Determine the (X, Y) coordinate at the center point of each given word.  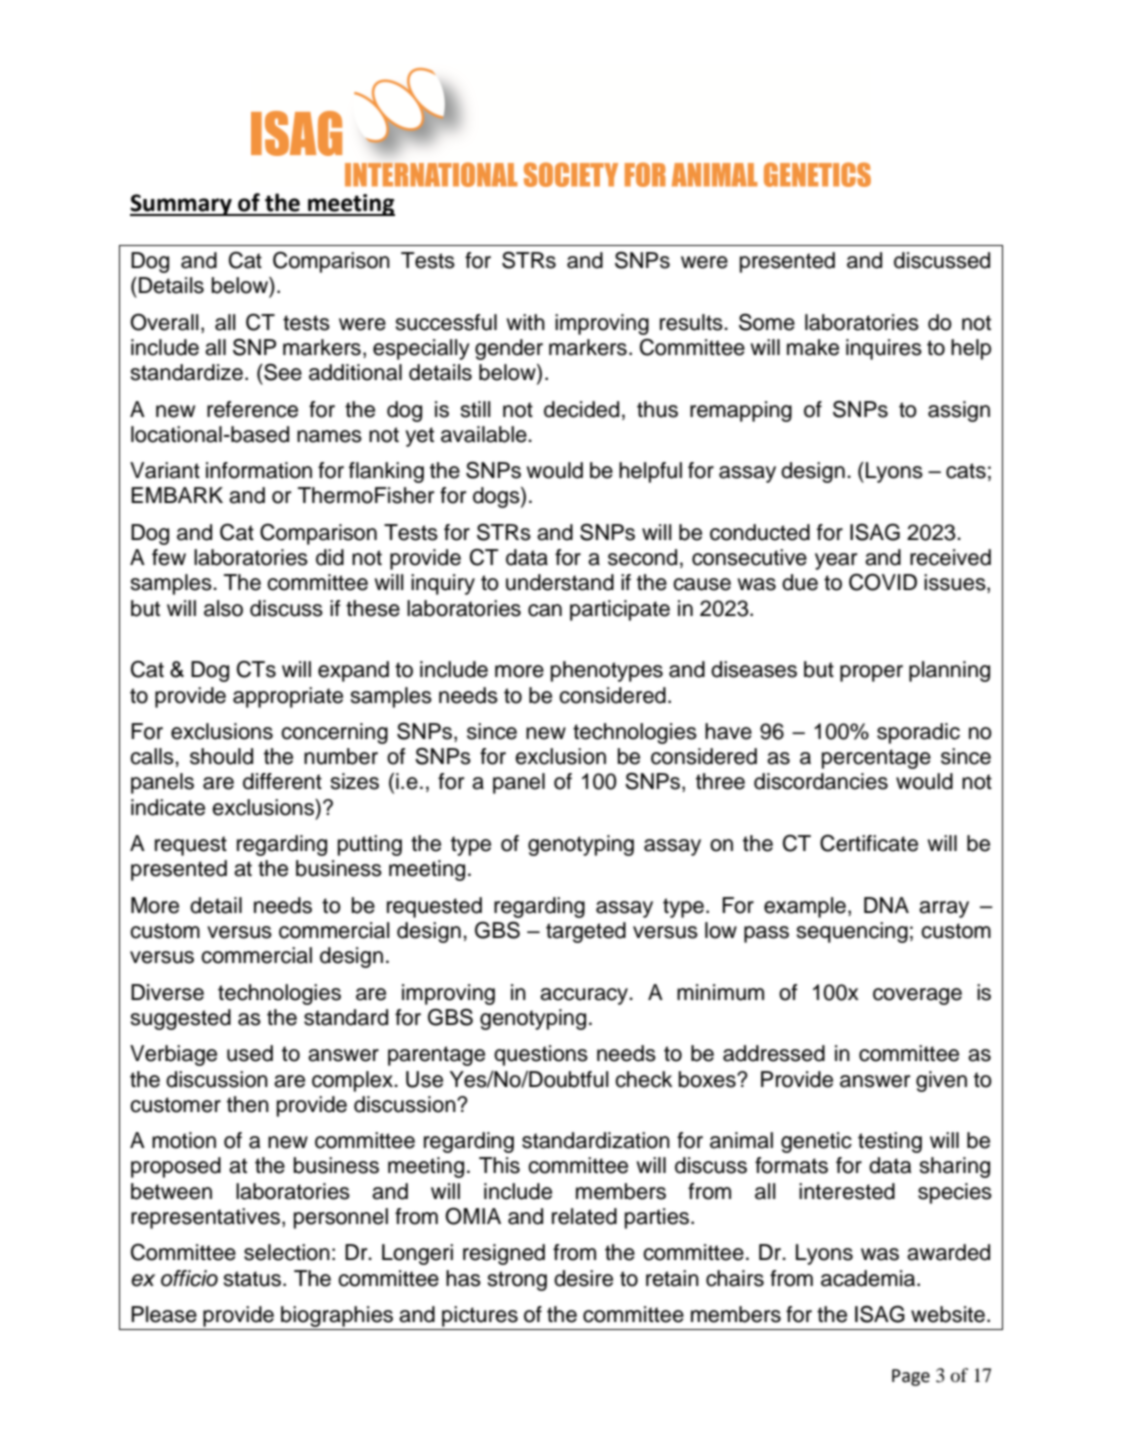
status (252, 1279)
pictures (480, 1316)
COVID (883, 582)
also (223, 608)
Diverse (167, 992)
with (526, 322)
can (545, 610)
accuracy (585, 996)
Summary (182, 205)
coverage (917, 996)
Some (767, 322)
